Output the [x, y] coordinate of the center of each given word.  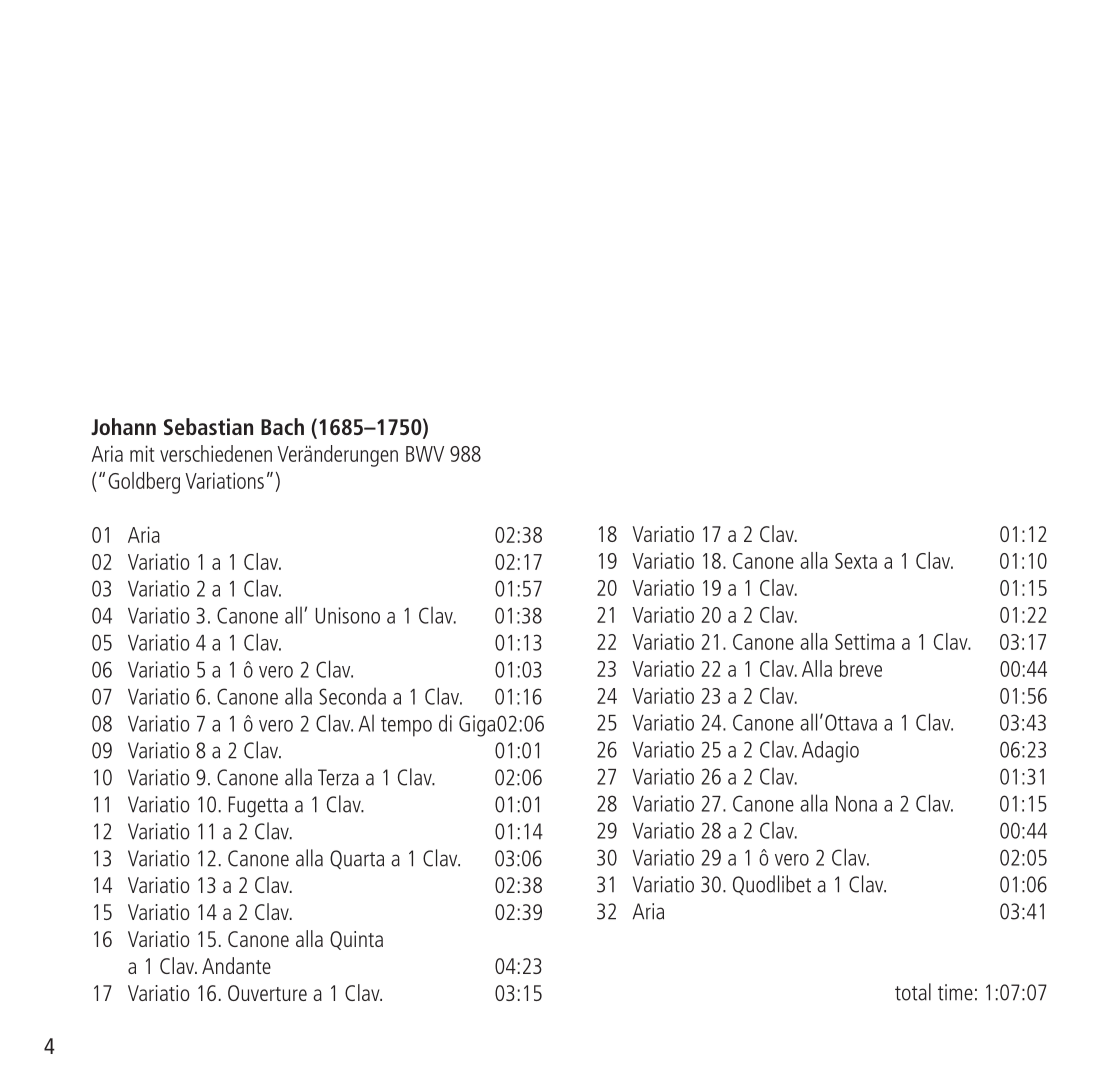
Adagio [830, 752]
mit [142, 453]
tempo [406, 727]
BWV [425, 454]
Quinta [356, 940]
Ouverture [267, 993]
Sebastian [208, 426]
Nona [856, 804]
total [913, 992]
